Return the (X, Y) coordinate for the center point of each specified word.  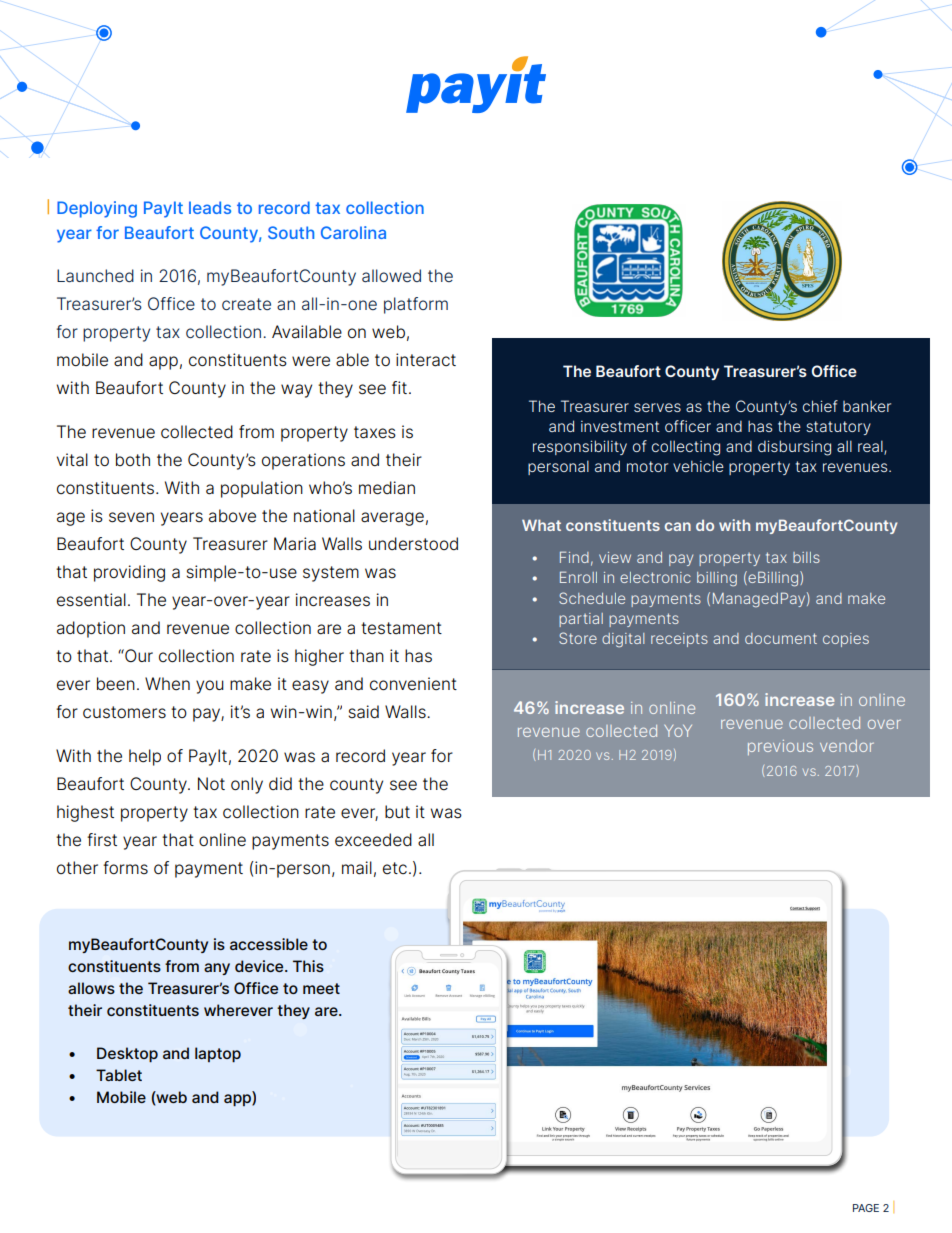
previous (780, 747)
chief (820, 406)
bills (806, 557)
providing (129, 573)
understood (413, 544)
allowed (391, 276)
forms (125, 867)
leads (210, 207)
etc (395, 868)
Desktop (127, 1055)
